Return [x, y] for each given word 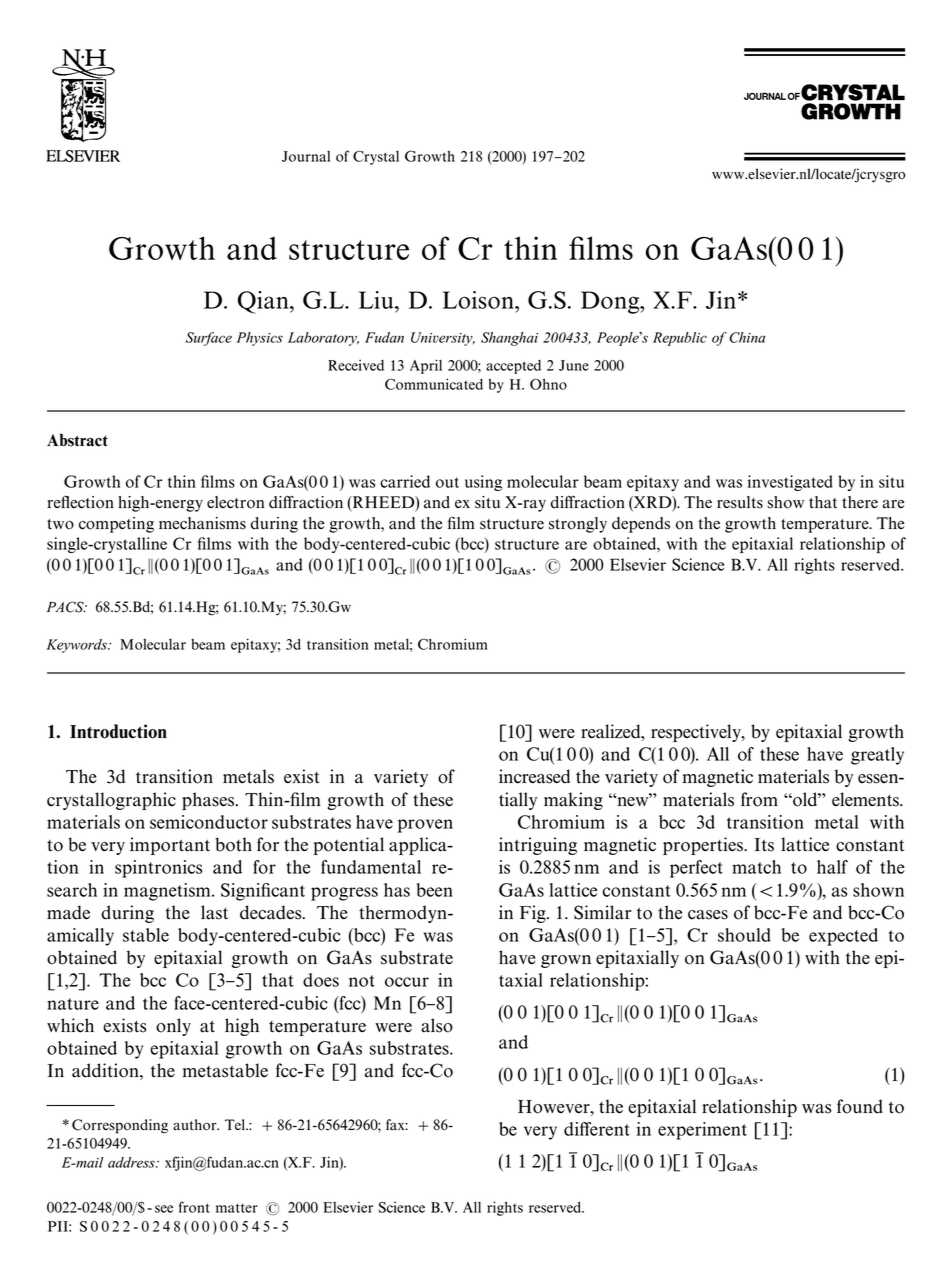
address [132, 1162]
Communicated [434, 384]
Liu [377, 300]
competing [116, 525]
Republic [680, 339]
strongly [578, 525]
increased [534, 776]
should [744, 935]
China [747, 337]
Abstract [77, 440]
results [740, 502]
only [173, 1027]
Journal [306, 156]
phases [209, 801]
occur [407, 982]
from [759, 799]
